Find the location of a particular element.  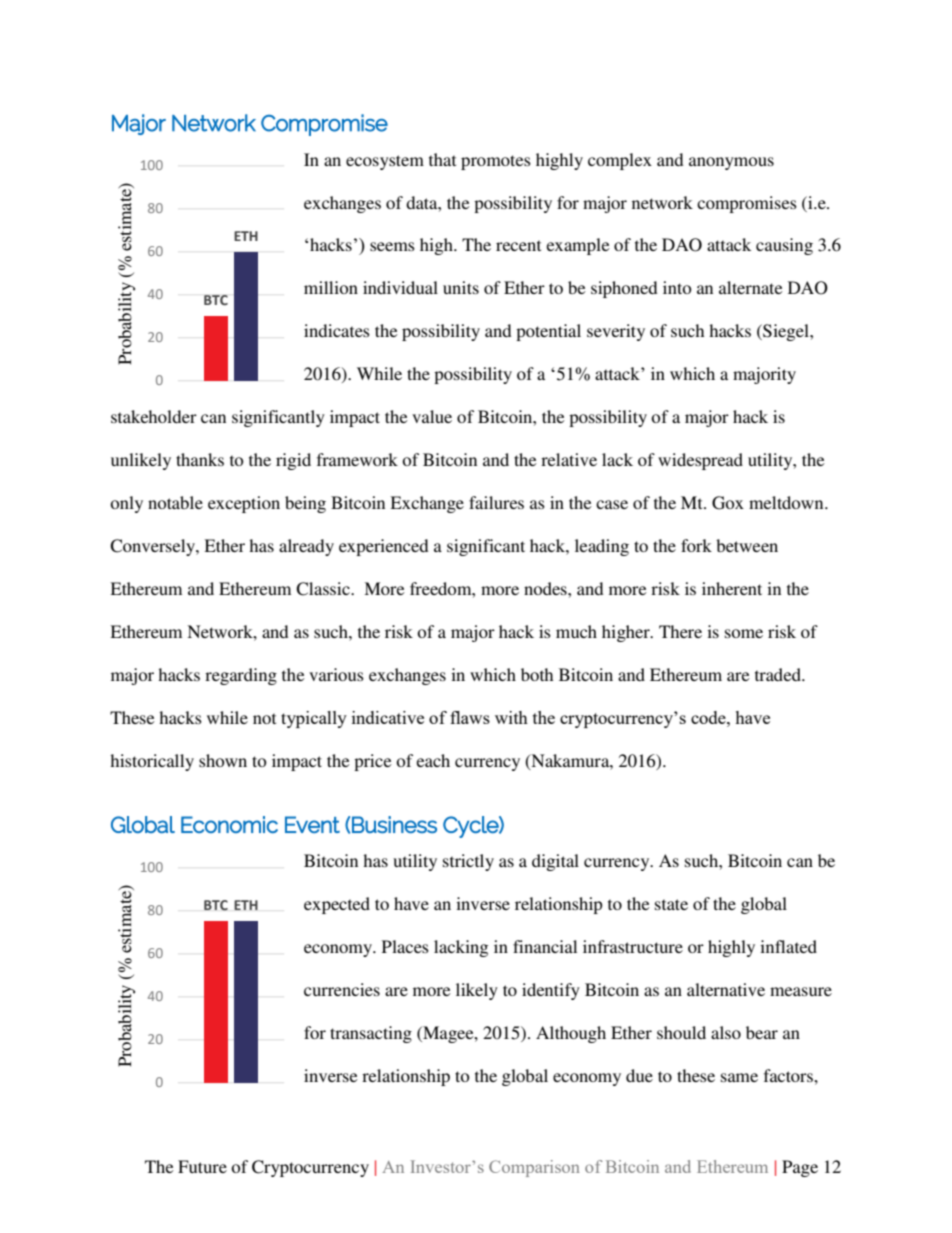

million is located at coordinates (331, 287).
